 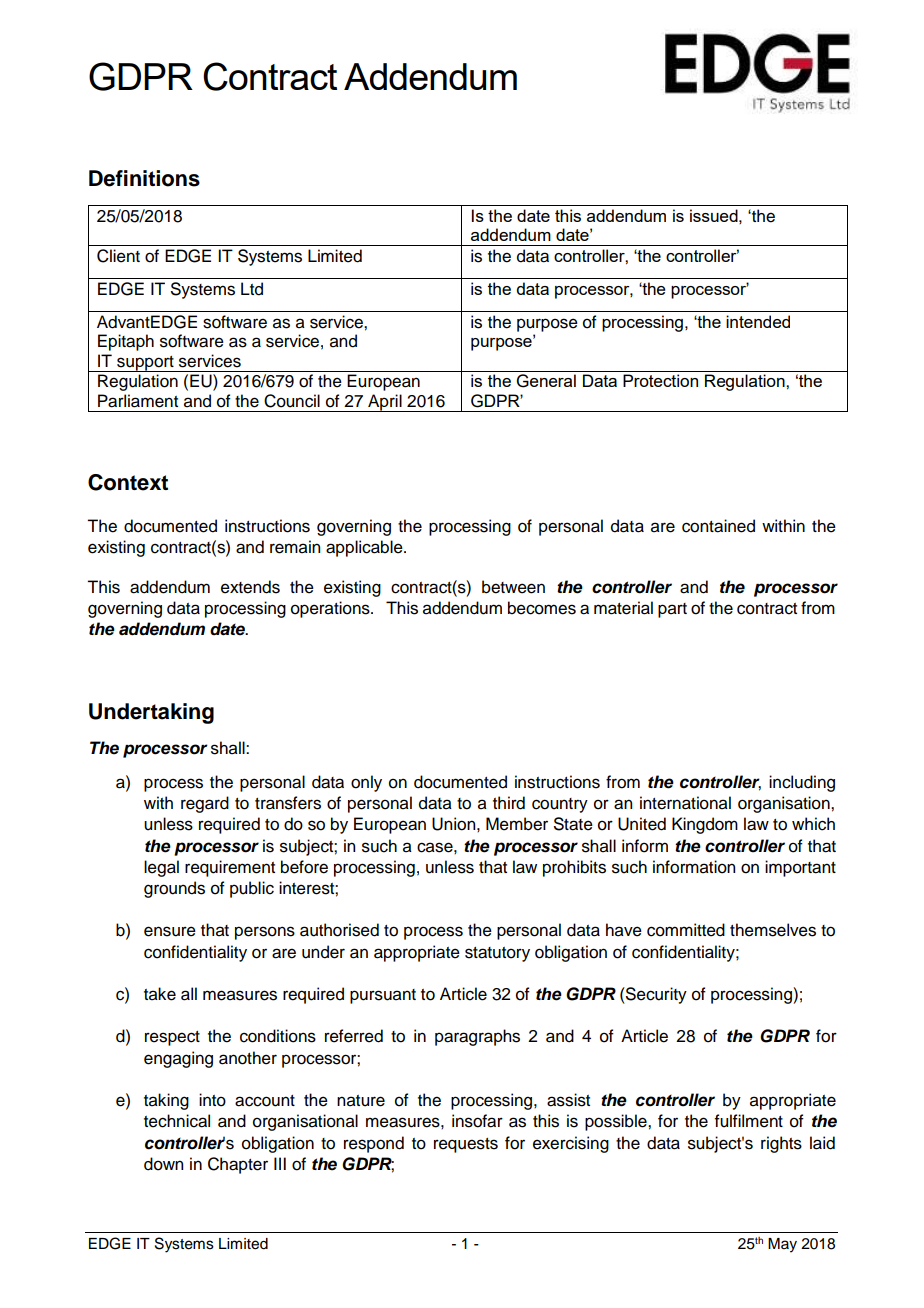 I want to click on themselves, so click(x=773, y=930).
